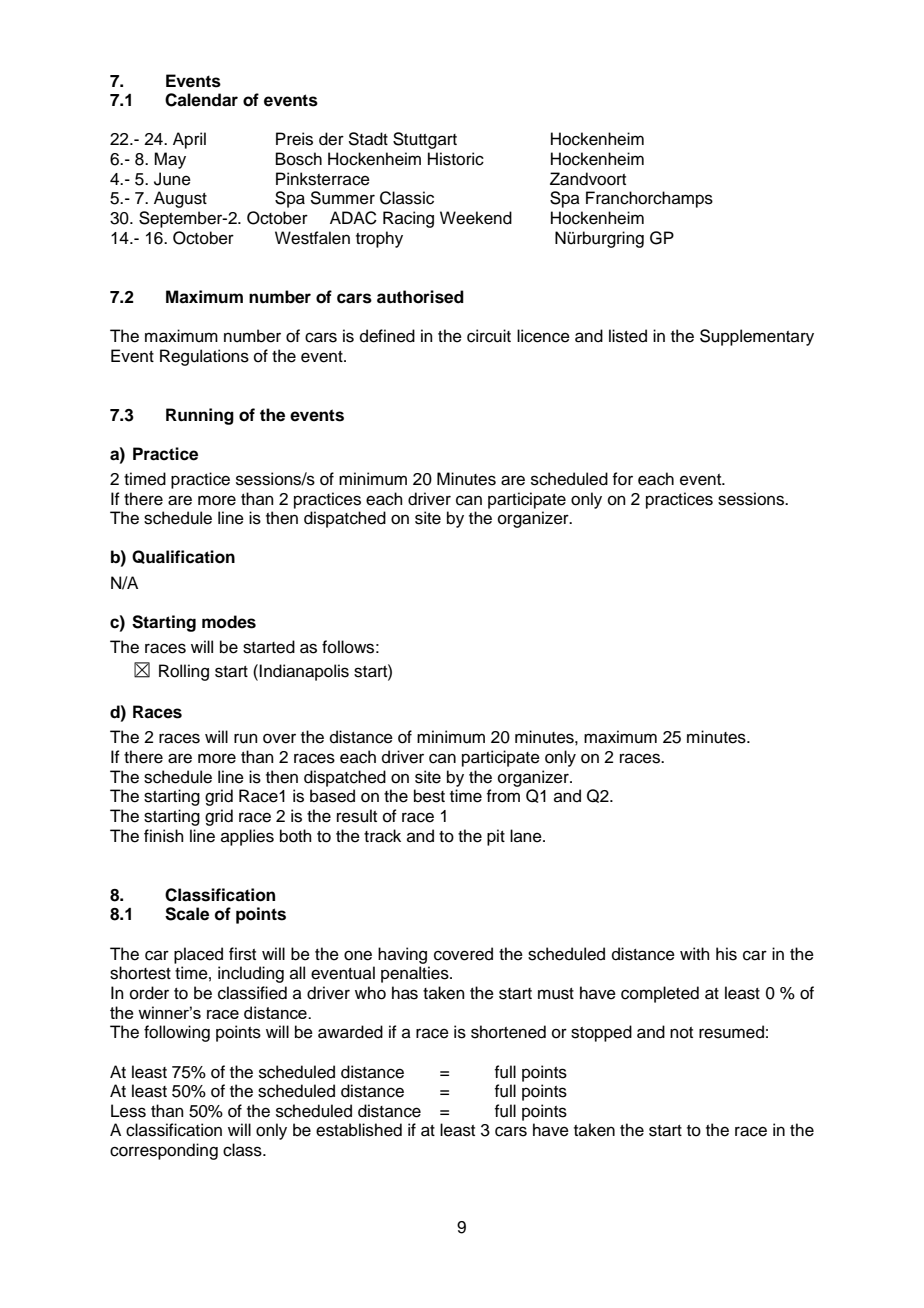 Image resolution: width=924 pixels, height=1308 pixels. Describe the element at coordinates (200, 416) in the screenshot. I see `Running` at that location.
